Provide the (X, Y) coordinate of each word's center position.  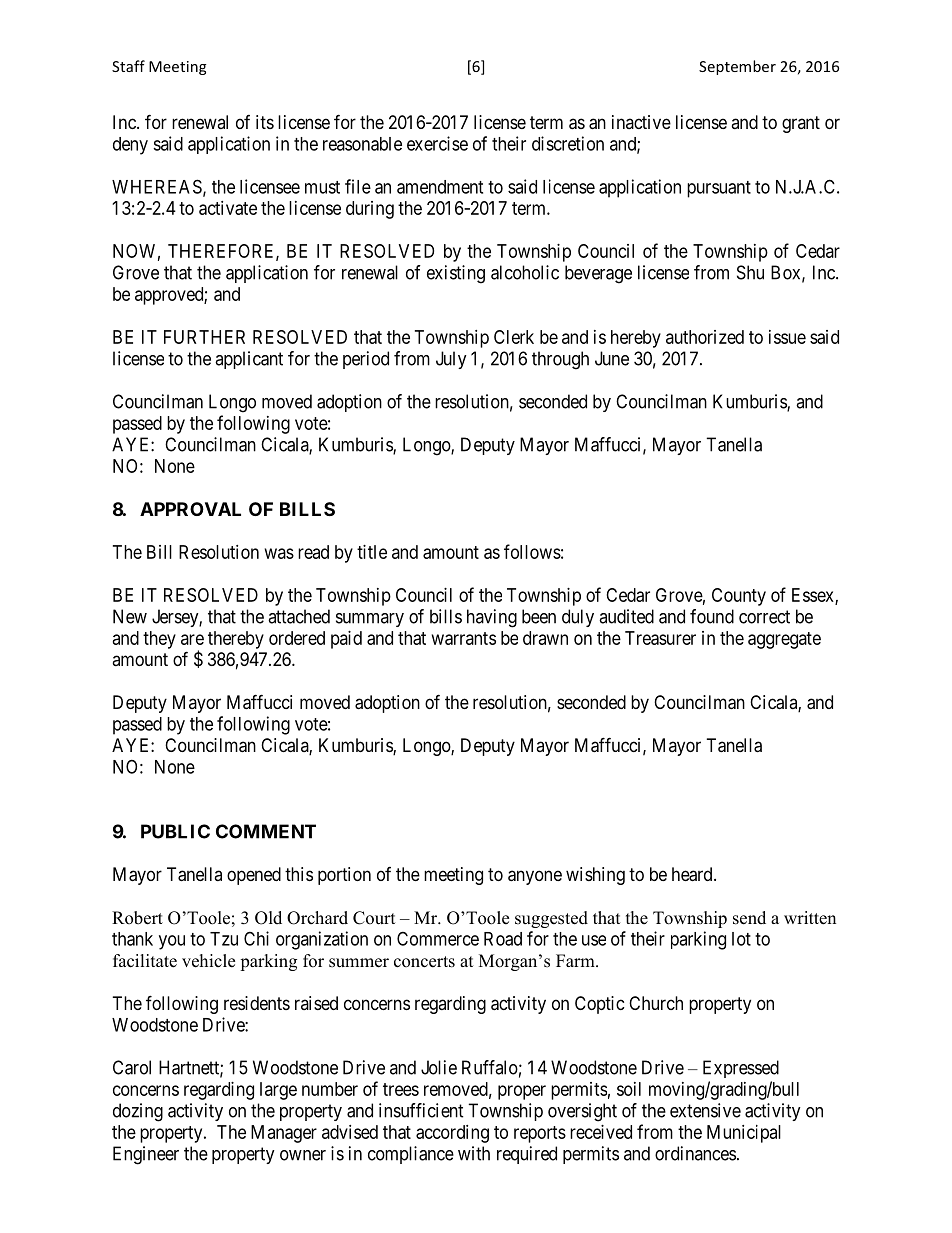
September (737, 67)
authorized (705, 337)
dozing (138, 1112)
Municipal (744, 1134)
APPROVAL (190, 509)
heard (693, 874)
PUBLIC (175, 831)
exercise (437, 143)
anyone (535, 877)
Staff (128, 66)
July (451, 360)
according (452, 1134)
